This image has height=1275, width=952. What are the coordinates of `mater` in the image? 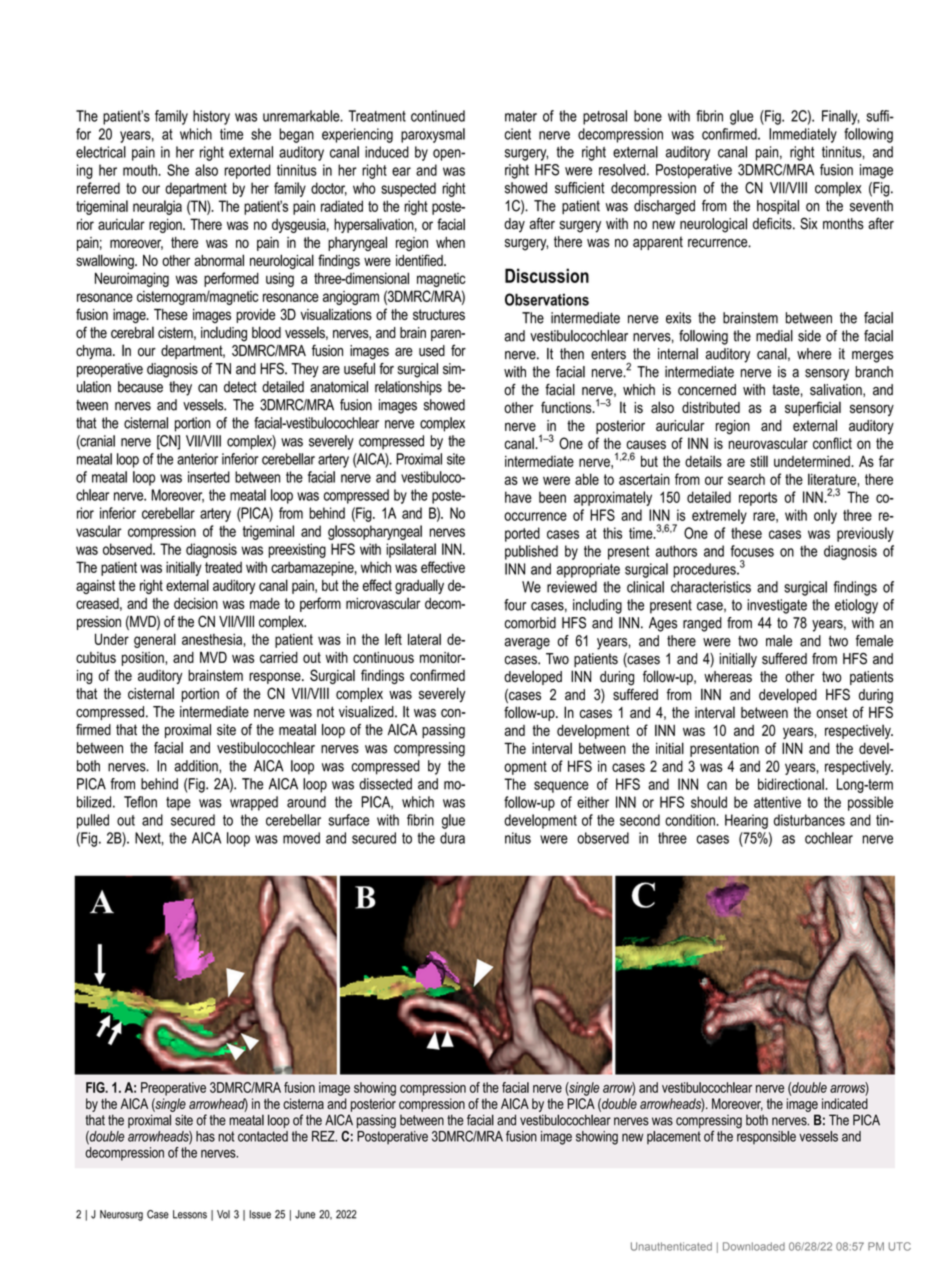 It's located at (521, 116).
